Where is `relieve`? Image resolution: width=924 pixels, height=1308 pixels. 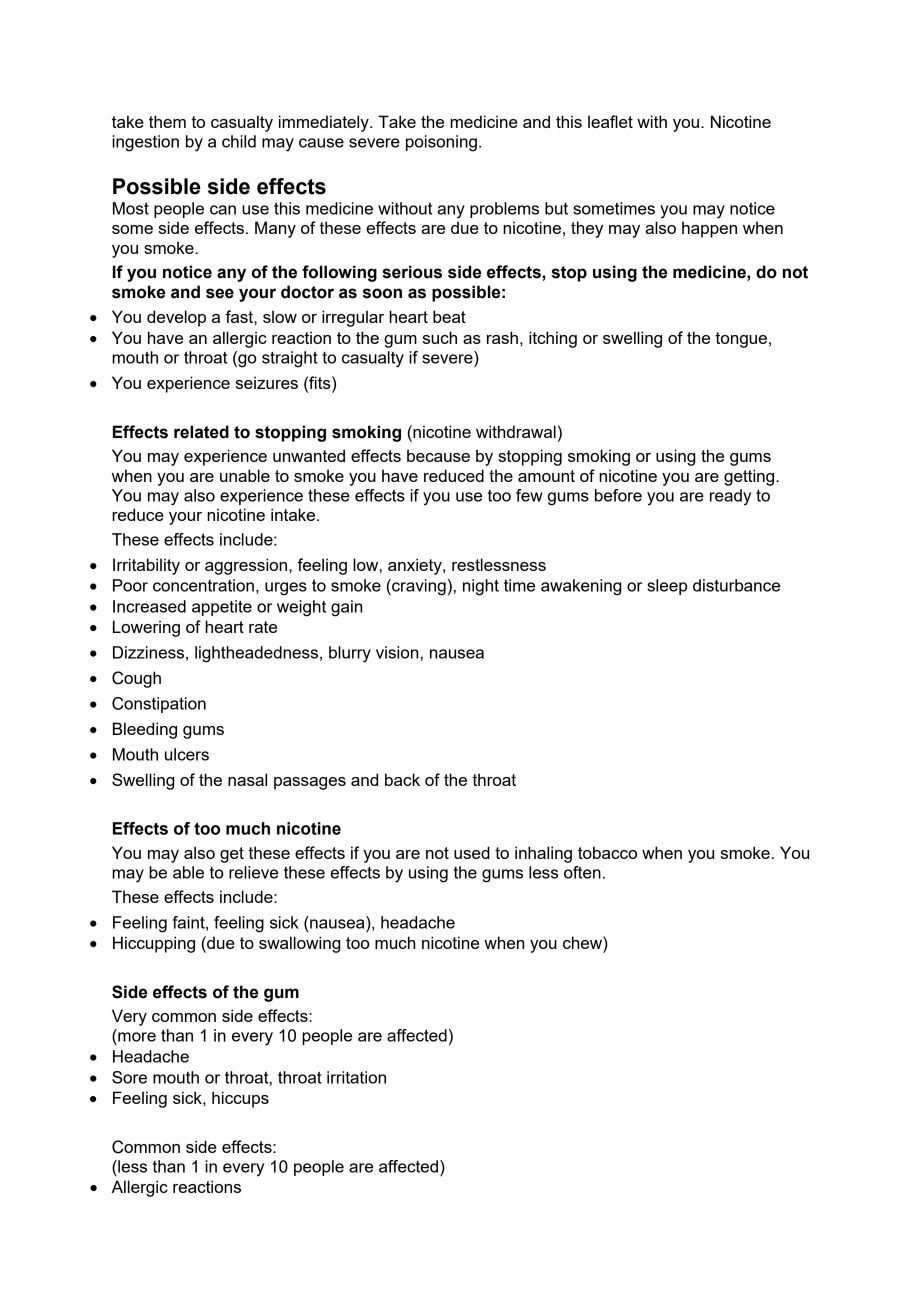
relieve is located at coordinates (253, 872).
